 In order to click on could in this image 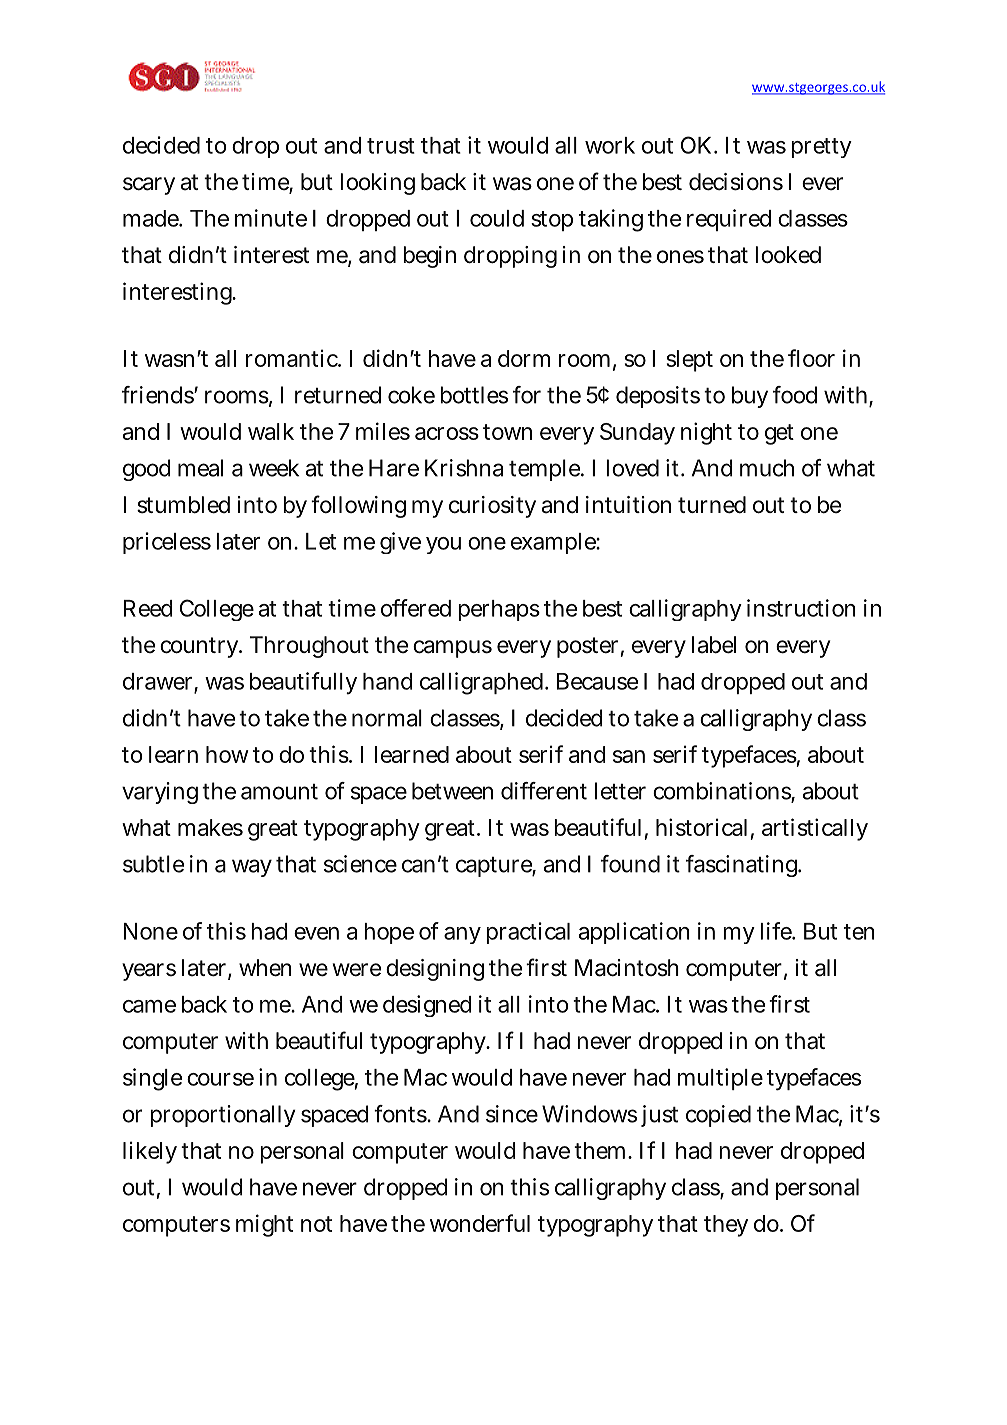, I will do `click(497, 218)`.
